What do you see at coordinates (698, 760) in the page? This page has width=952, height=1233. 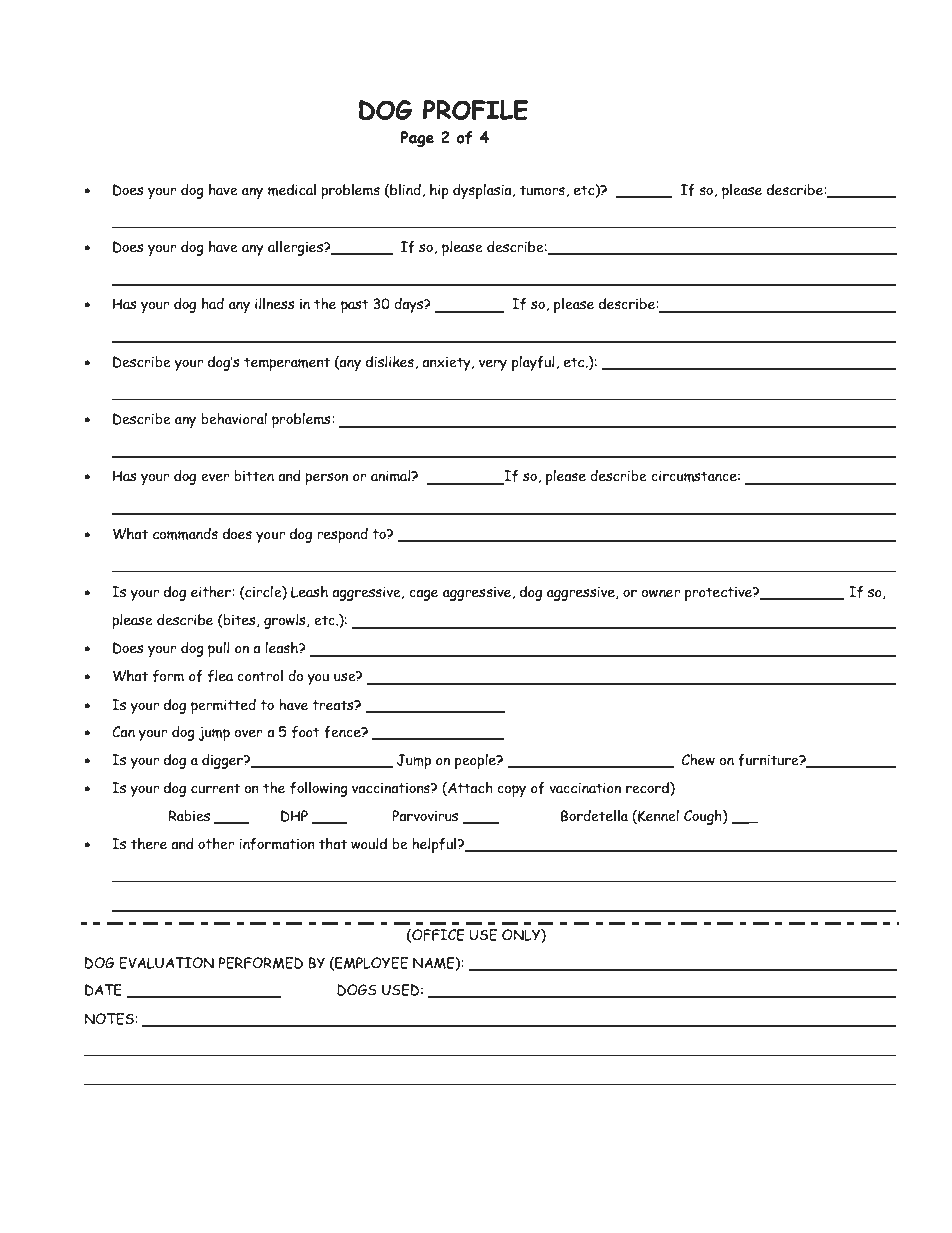 I see `Chew` at bounding box center [698, 760].
